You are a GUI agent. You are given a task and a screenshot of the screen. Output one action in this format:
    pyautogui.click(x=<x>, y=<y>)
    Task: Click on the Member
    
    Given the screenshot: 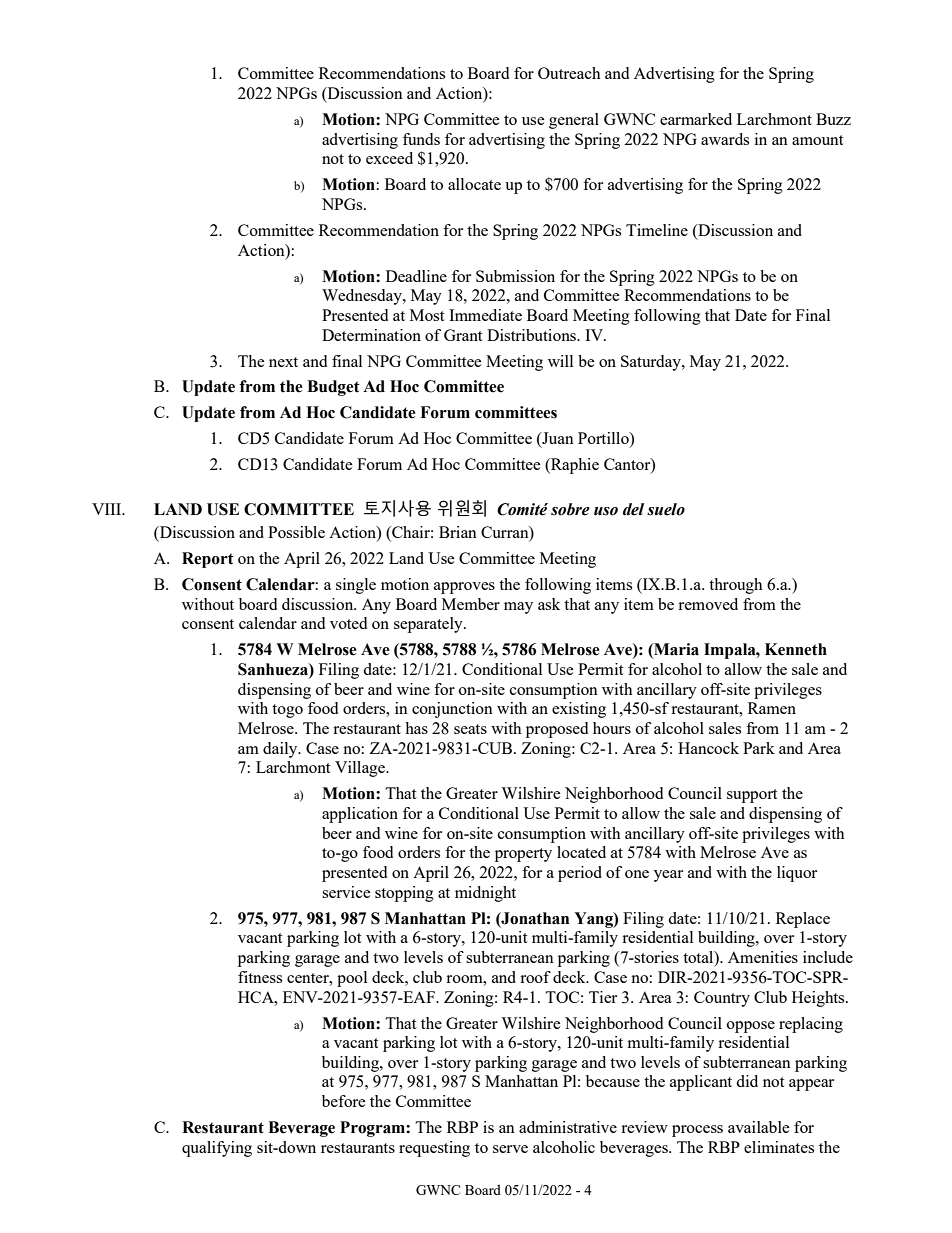 What is the action you would take?
    pyautogui.click(x=471, y=604)
